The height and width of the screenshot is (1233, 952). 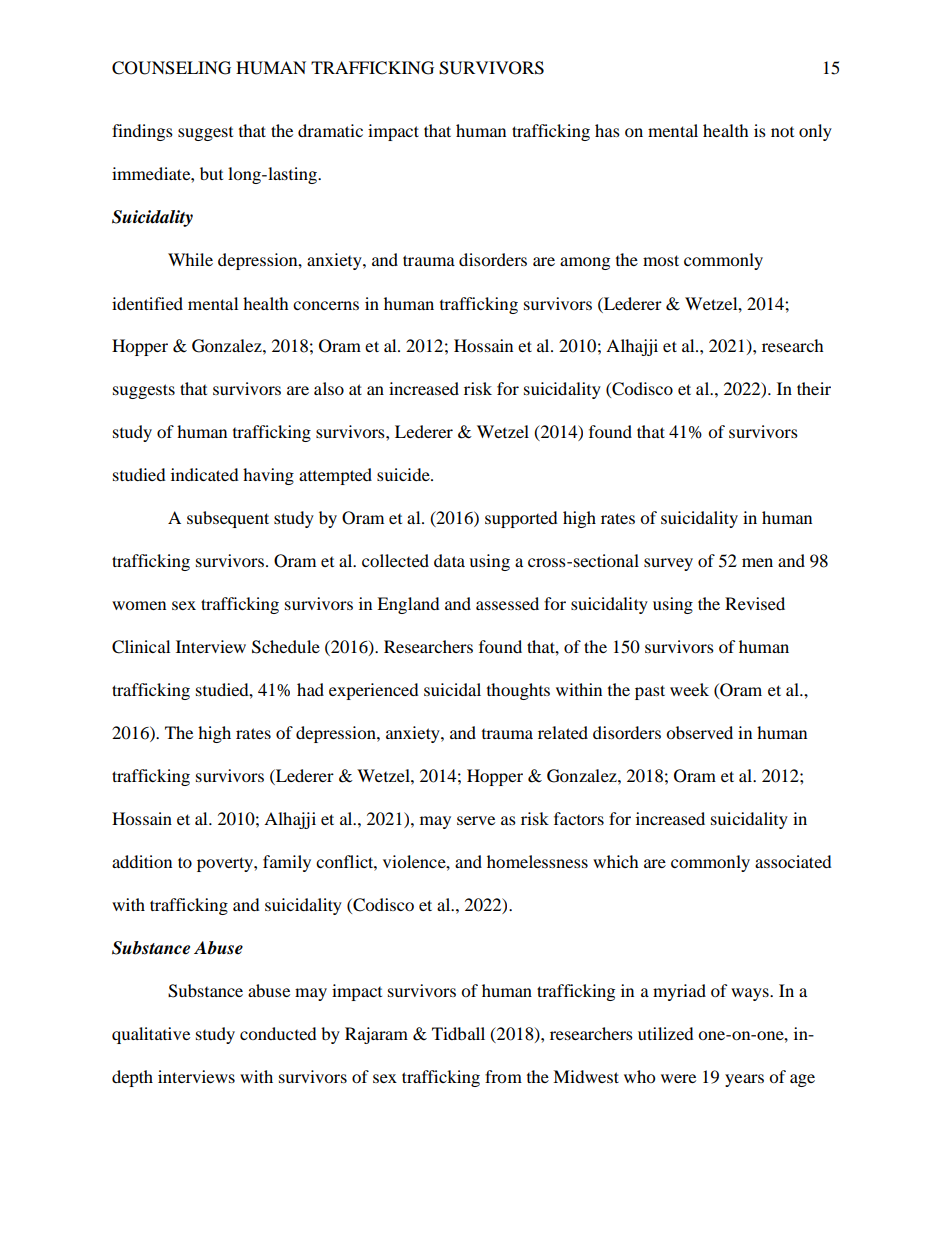 I want to click on data, so click(x=449, y=560).
